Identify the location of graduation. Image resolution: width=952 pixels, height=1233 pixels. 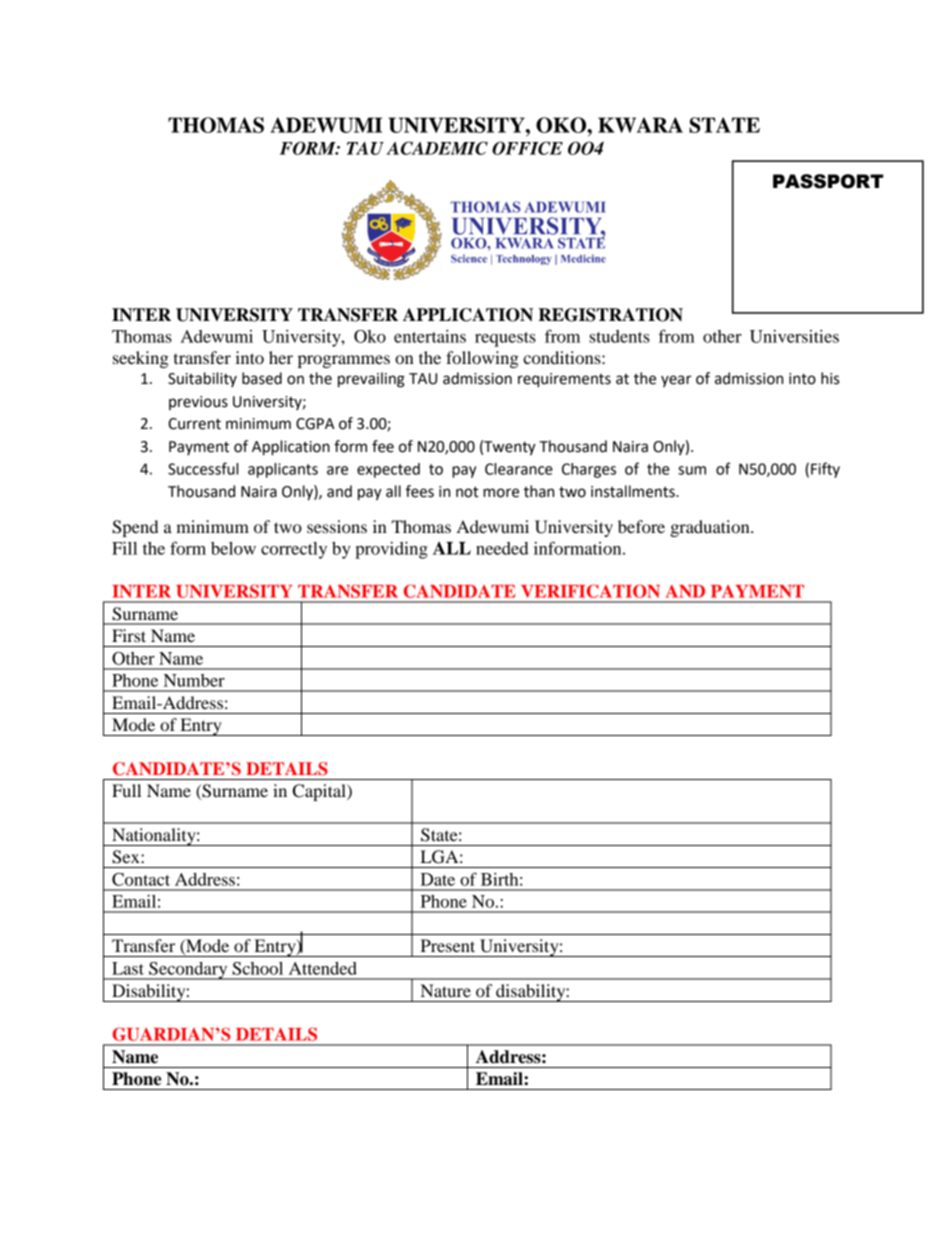
(711, 528).
